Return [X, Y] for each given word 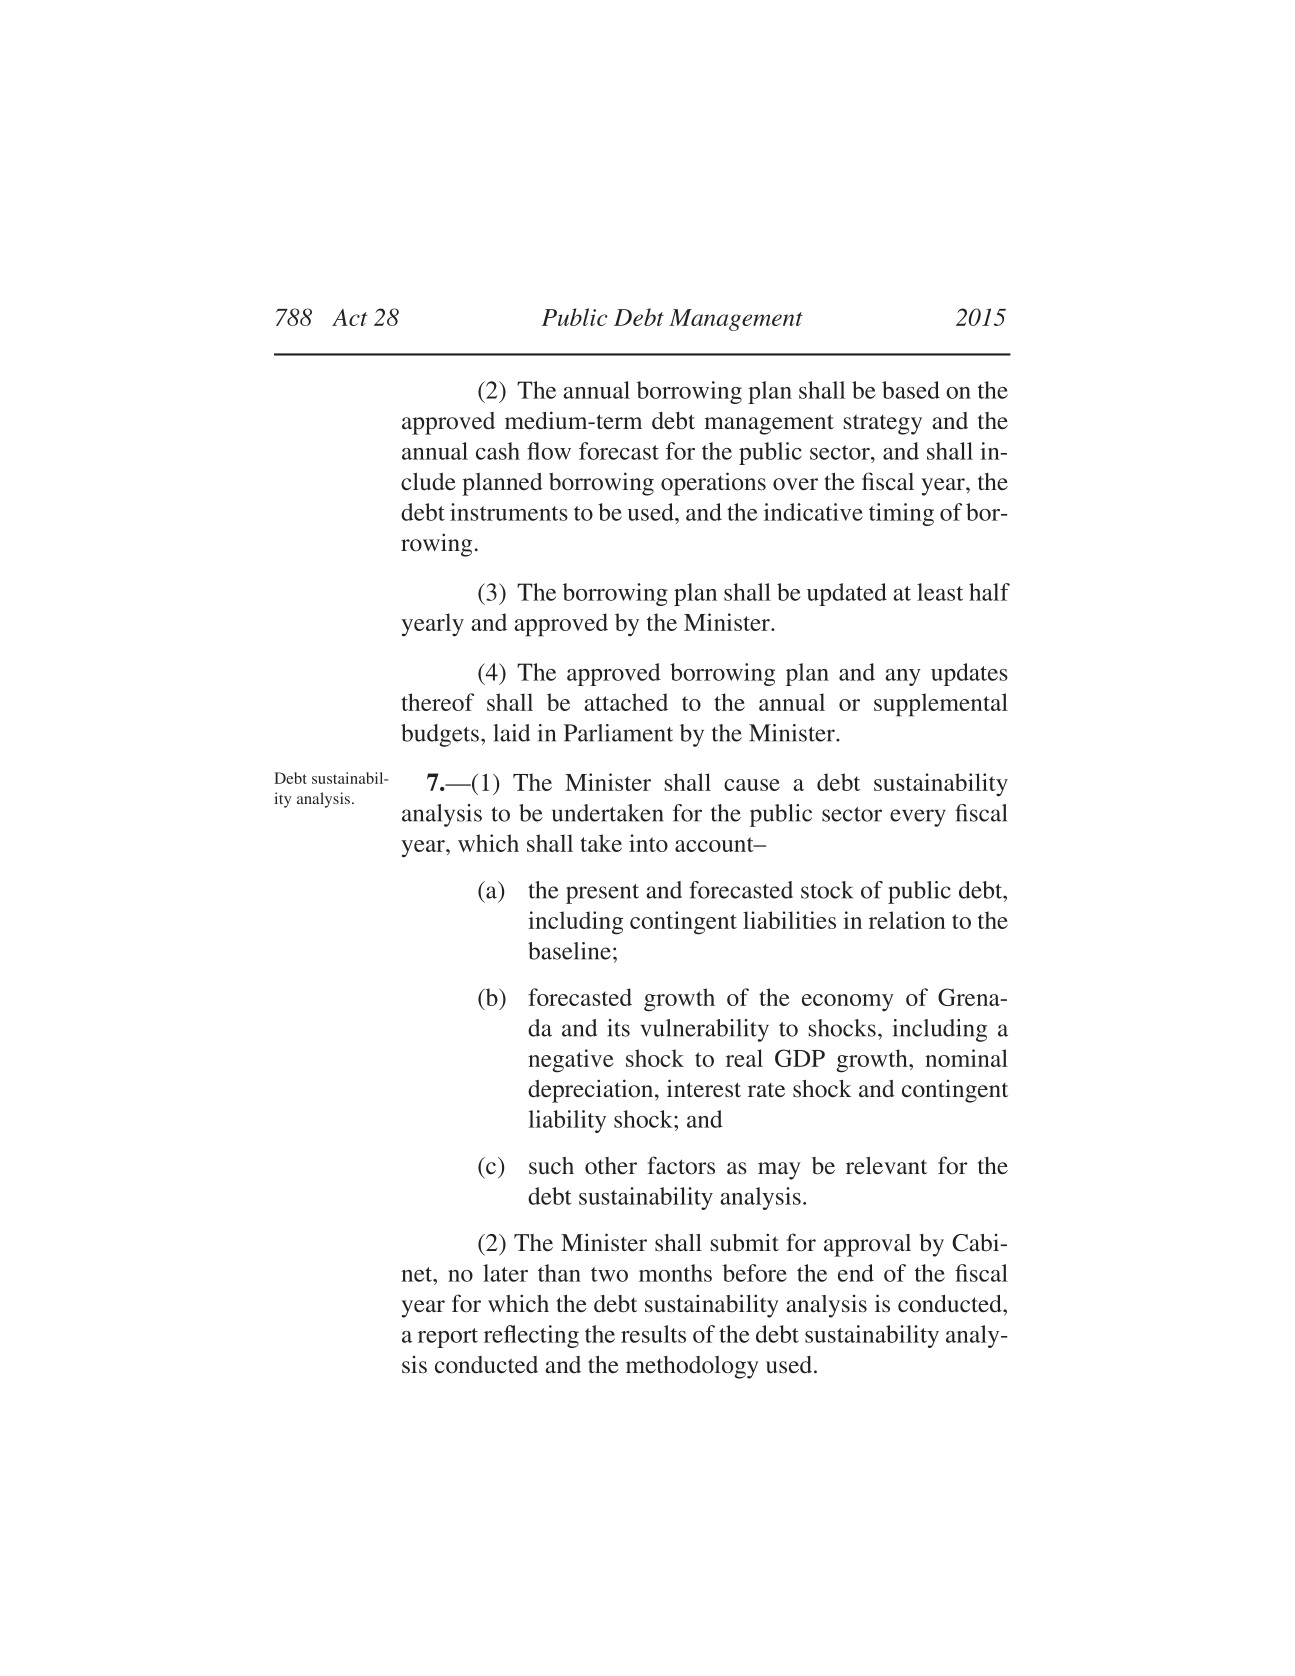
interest [704, 1088]
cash [498, 451]
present [602, 894]
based [911, 390]
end [856, 1273]
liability [567, 1121]
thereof [437, 702]
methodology [692, 1367]
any [903, 677]
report [448, 1338]
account [715, 844]
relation [907, 920]
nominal [966, 1058]
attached [626, 702]
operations [713, 484]
